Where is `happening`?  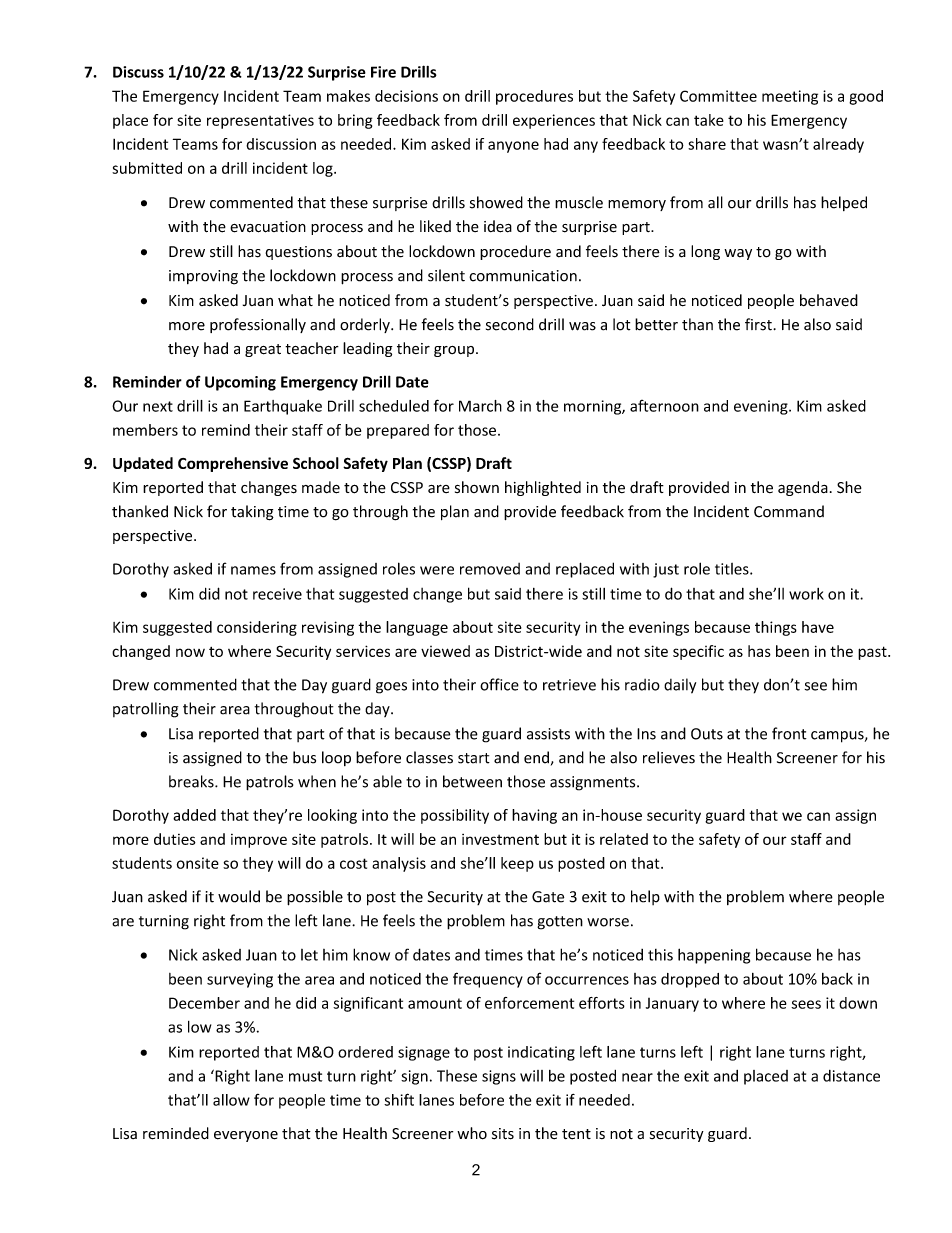
happening is located at coordinates (714, 956).
